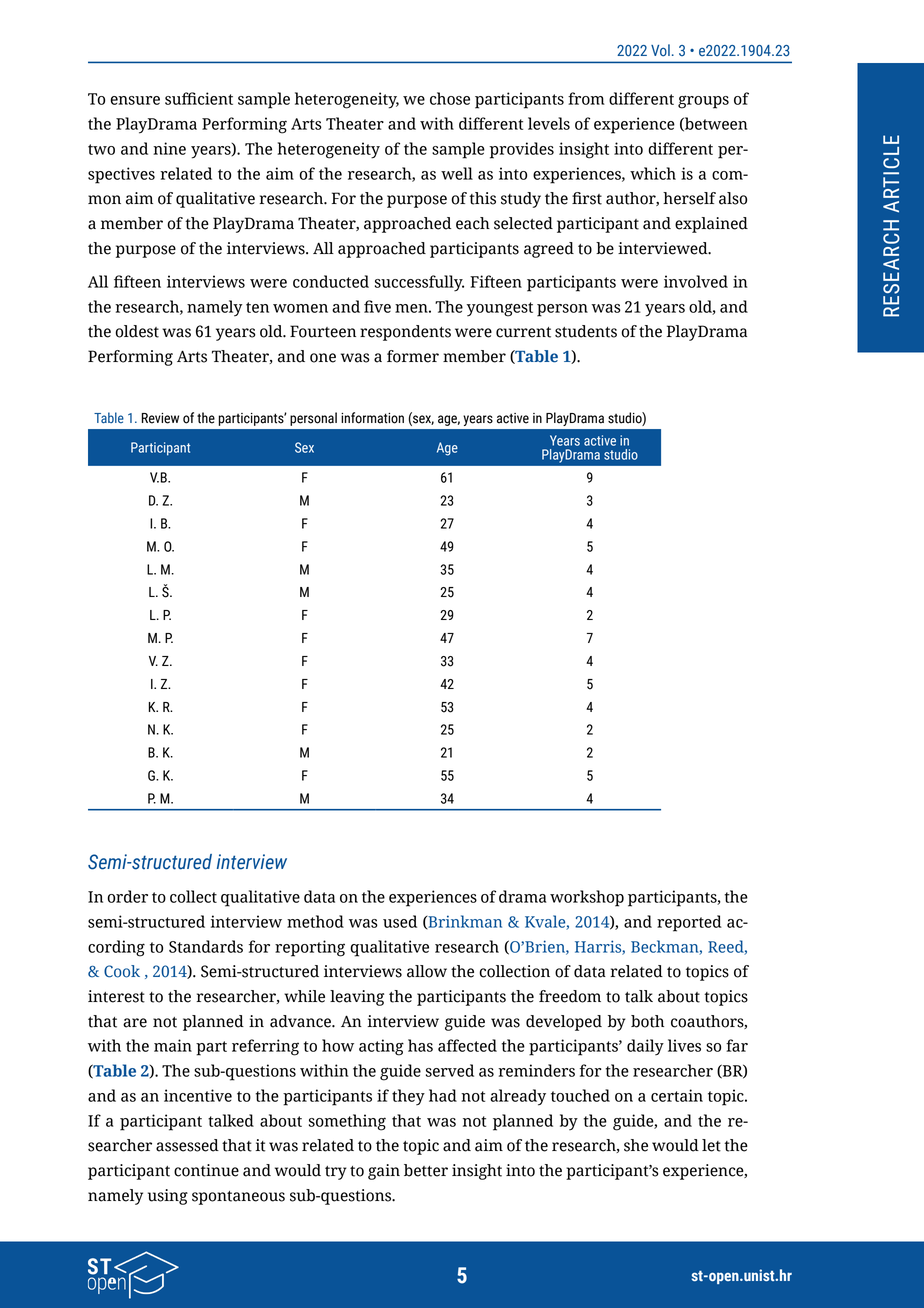 Image resolution: width=924 pixels, height=1308 pixels. Describe the element at coordinates (372, 418) in the page. I see `information` at that location.
